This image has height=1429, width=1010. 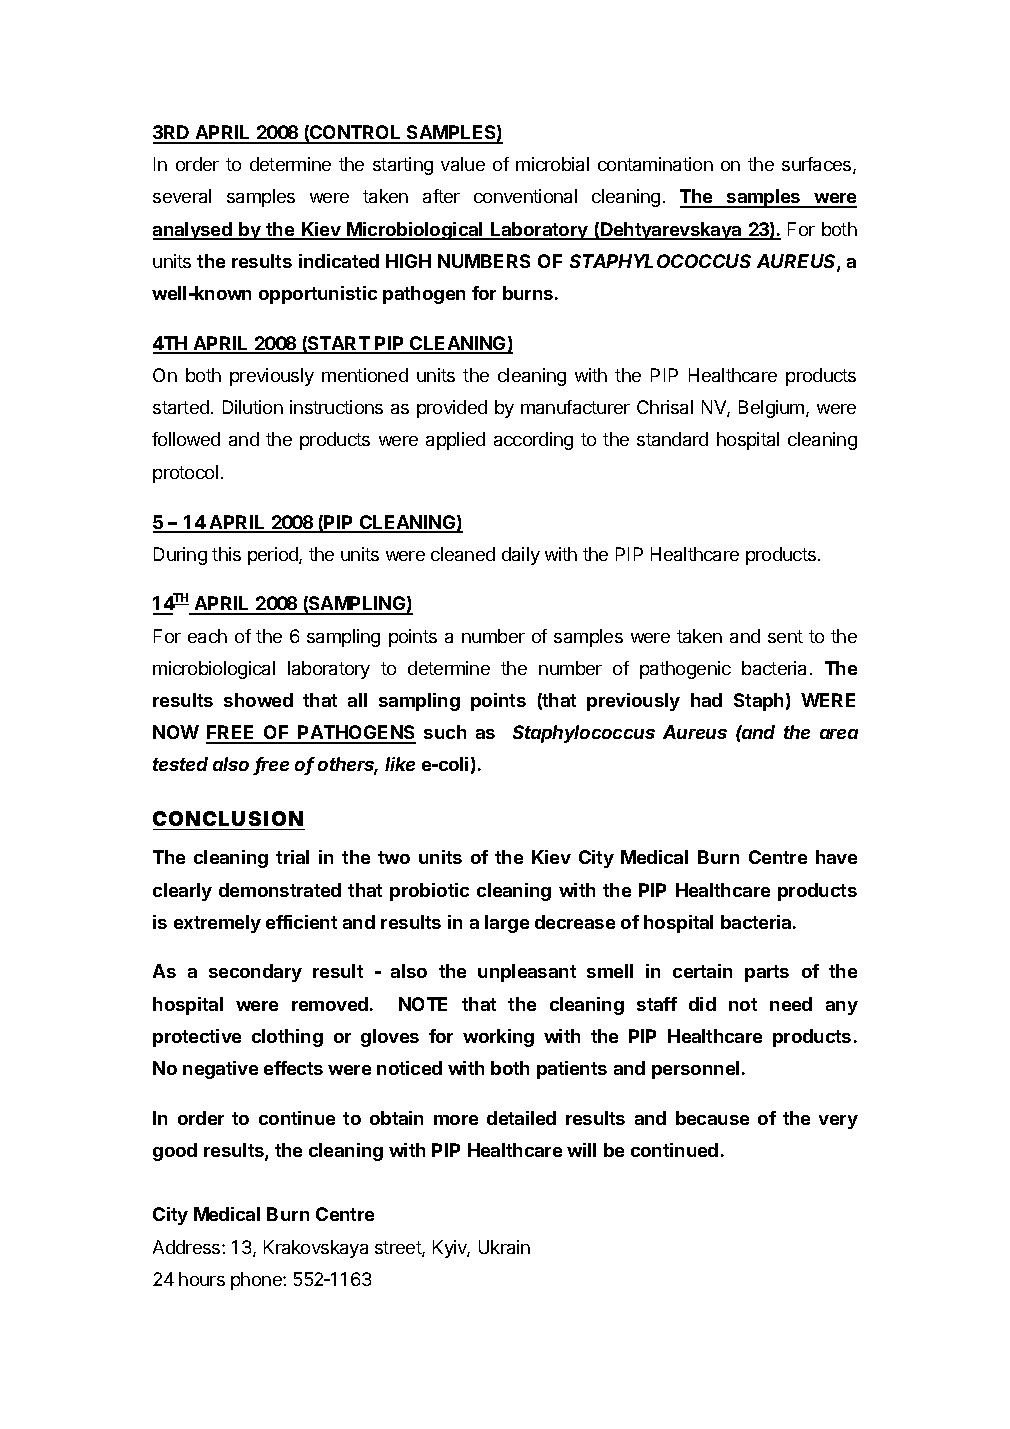 What do you see at coordinates (521, 556) in the image?
I see `daily` at bounding box center [521, 556].
